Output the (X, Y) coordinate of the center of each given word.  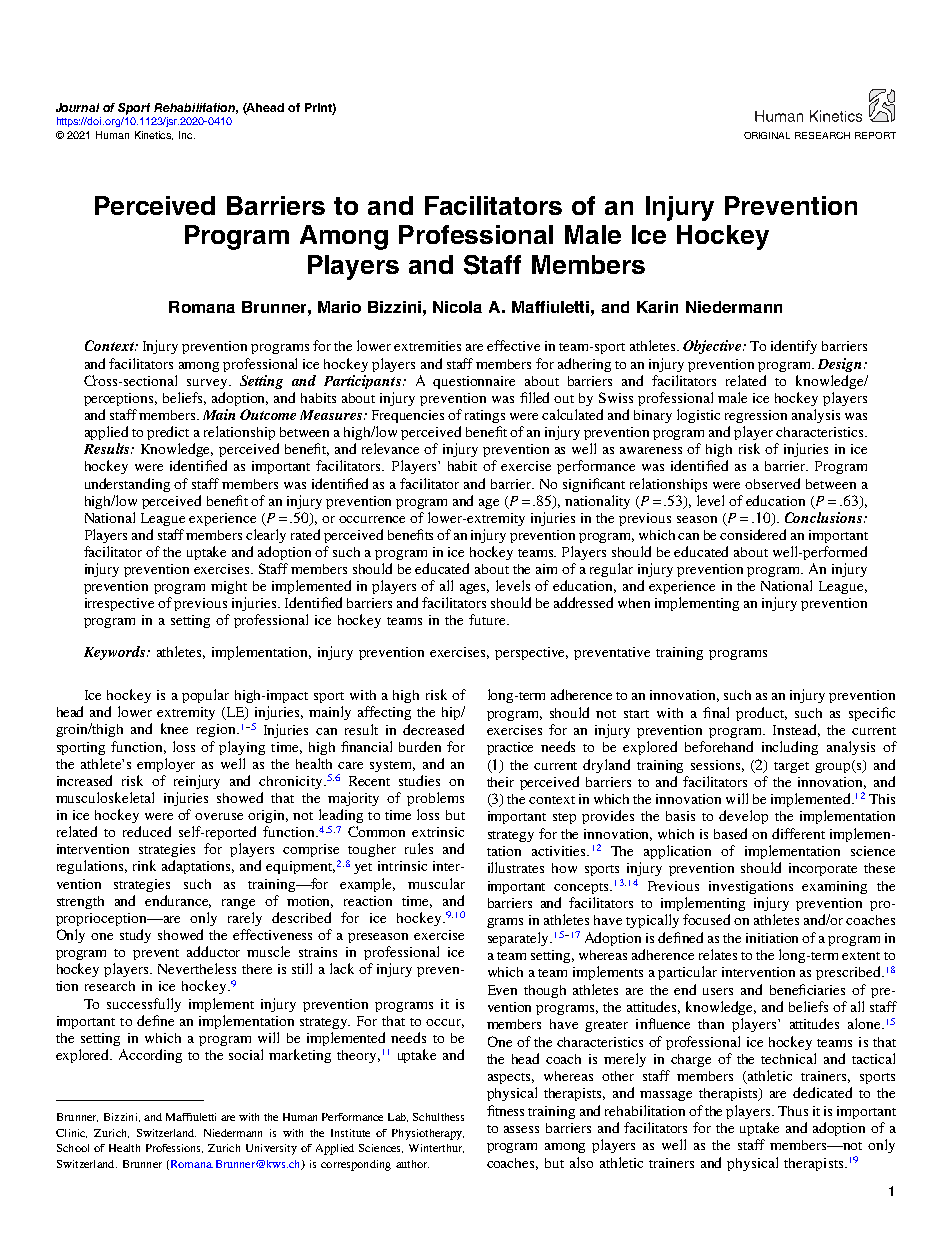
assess (521, 1129)
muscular (436, 883)
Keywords (116, 653)
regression (756, 416)
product (761, 714)
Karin (657, 307)
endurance (178, 901)
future (489, 619)
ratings (485, 416)
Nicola (457, 307)
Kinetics (154, 135)
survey (208, 384)
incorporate (823, 869)
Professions (174, 1148)
